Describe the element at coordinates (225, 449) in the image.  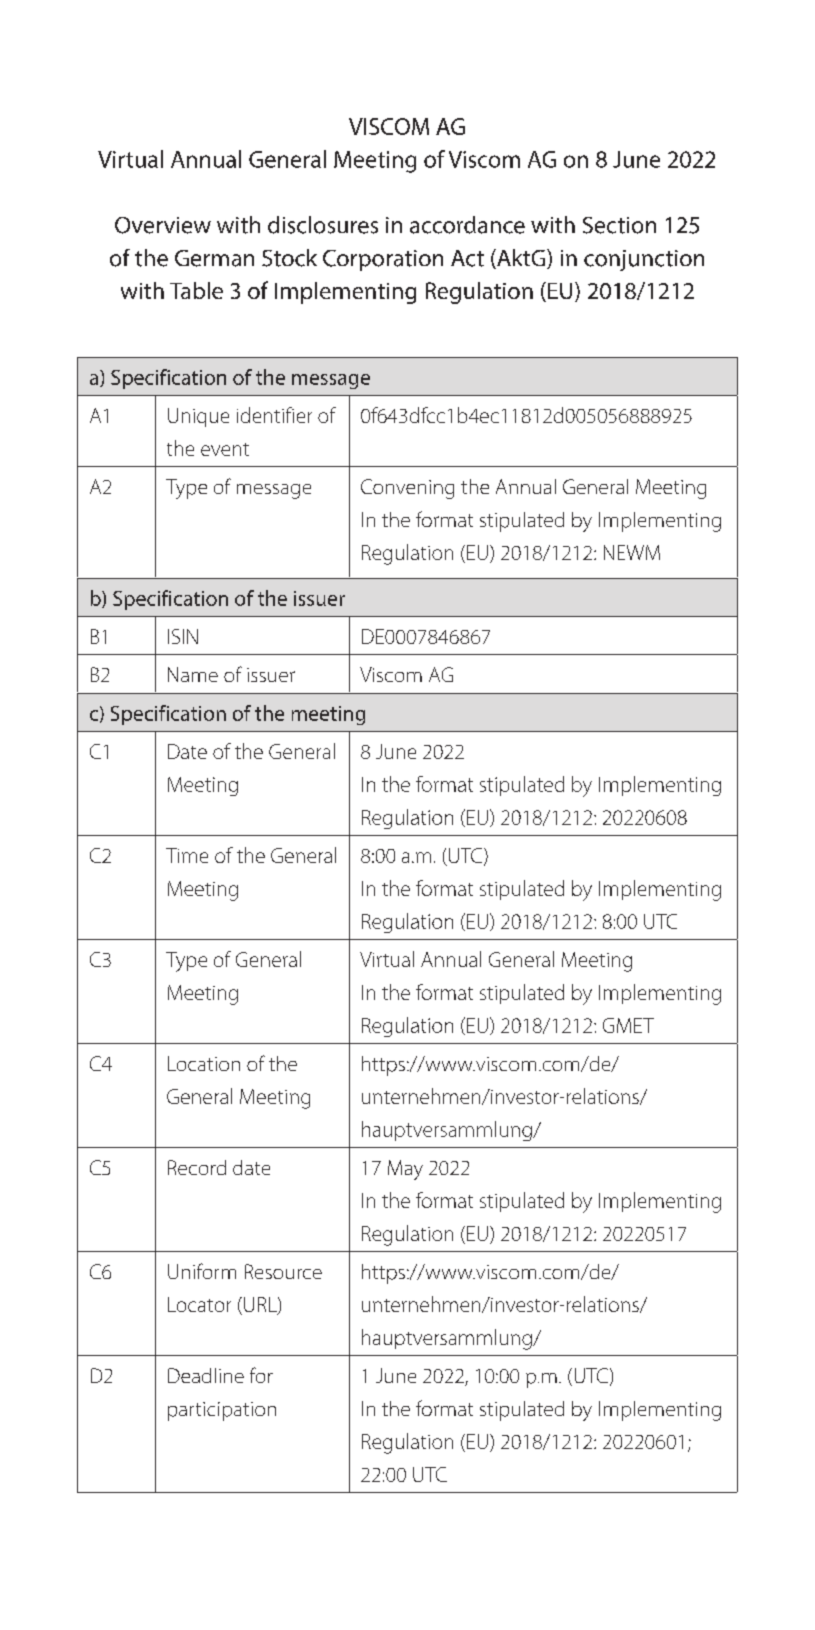
I see `event` at that location.
